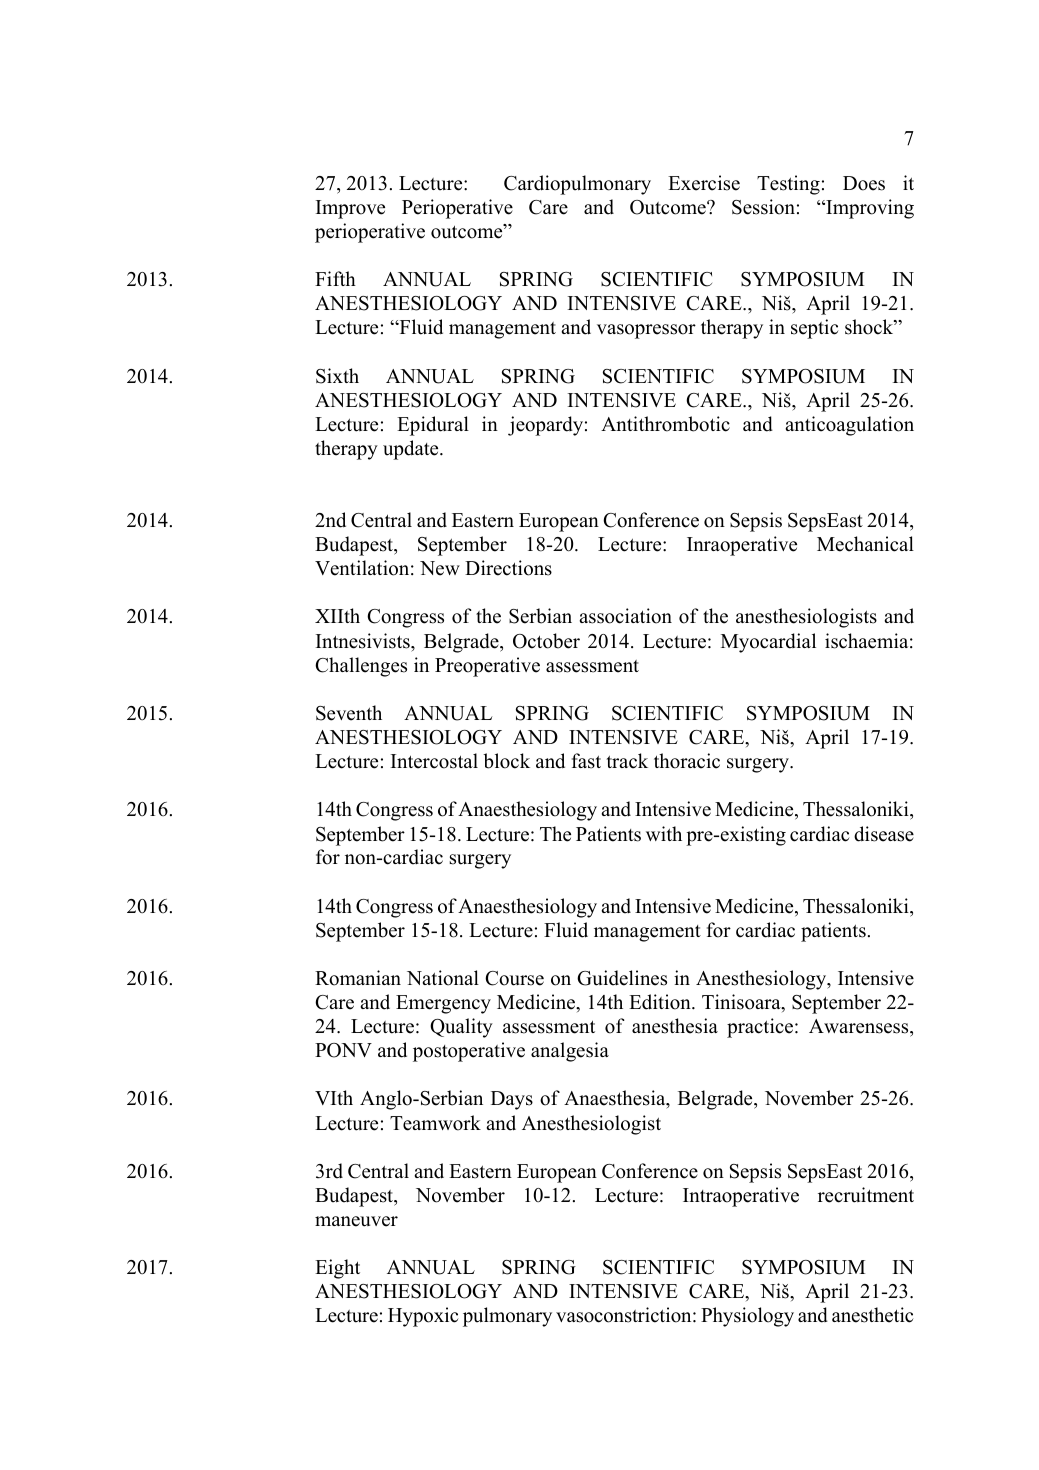 The height and width of the screenshot is (1470, 1039). What do you see at coordinates (704, 183) in the screenshot?
I see `Exercise` at bounding box center [704, 183].
